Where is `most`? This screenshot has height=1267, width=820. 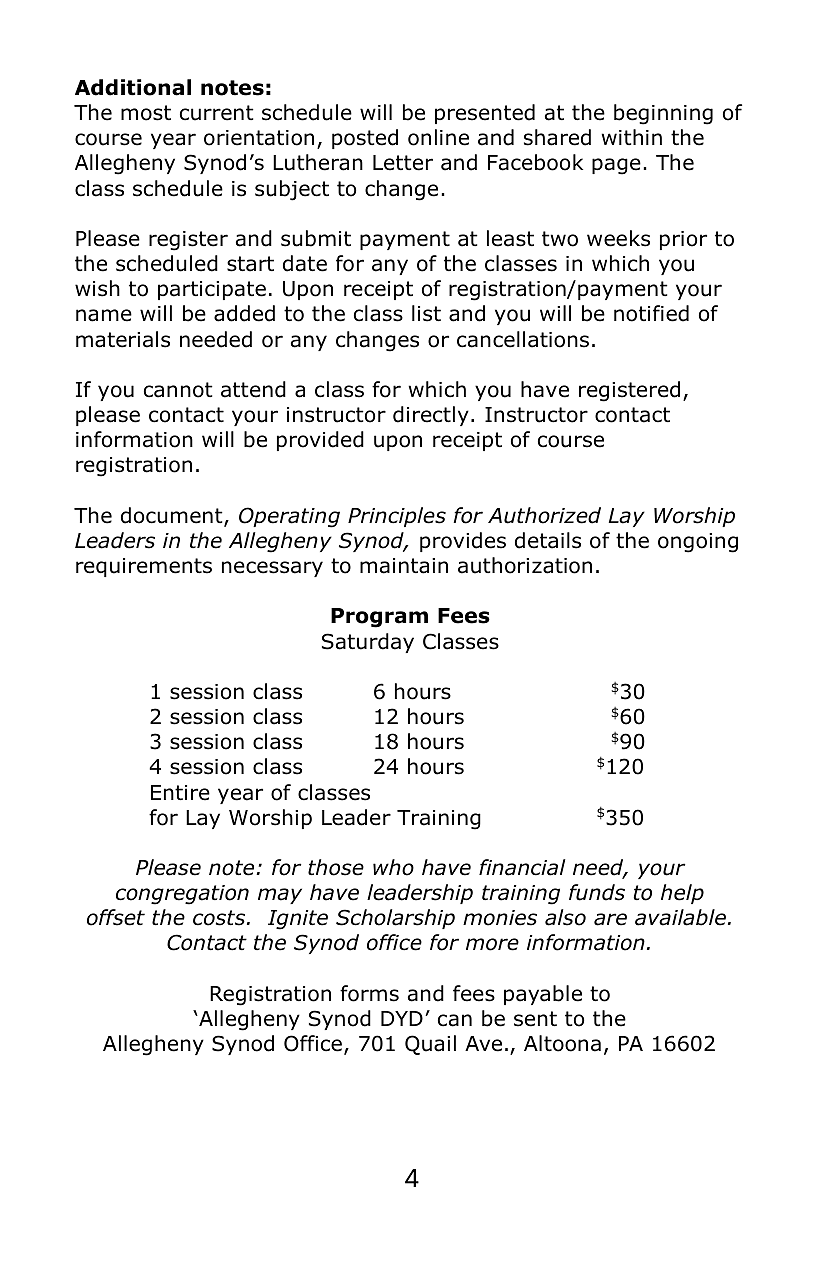 most is located at coordinates (146, 113).
